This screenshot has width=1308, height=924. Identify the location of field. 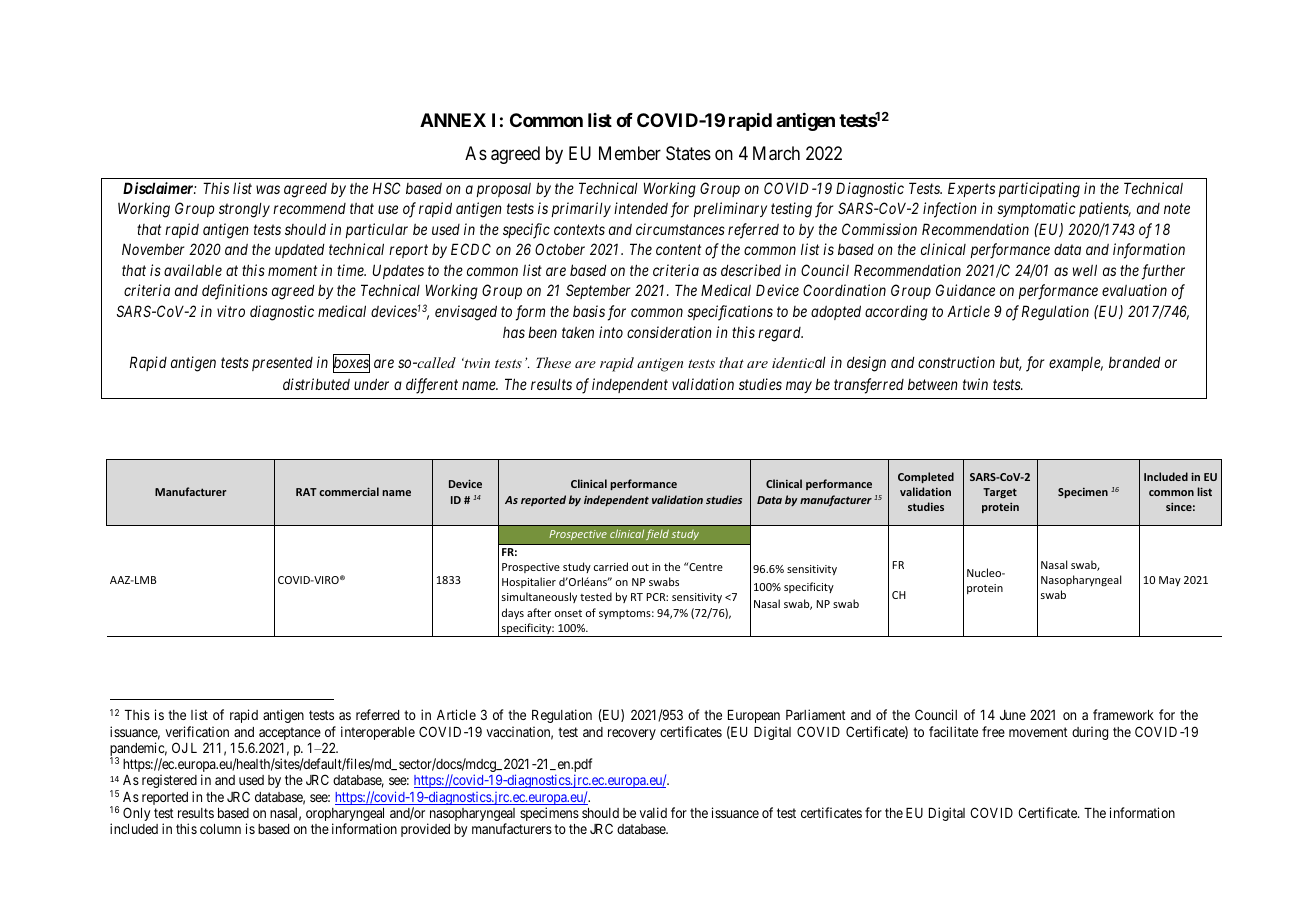
(657, 534).
